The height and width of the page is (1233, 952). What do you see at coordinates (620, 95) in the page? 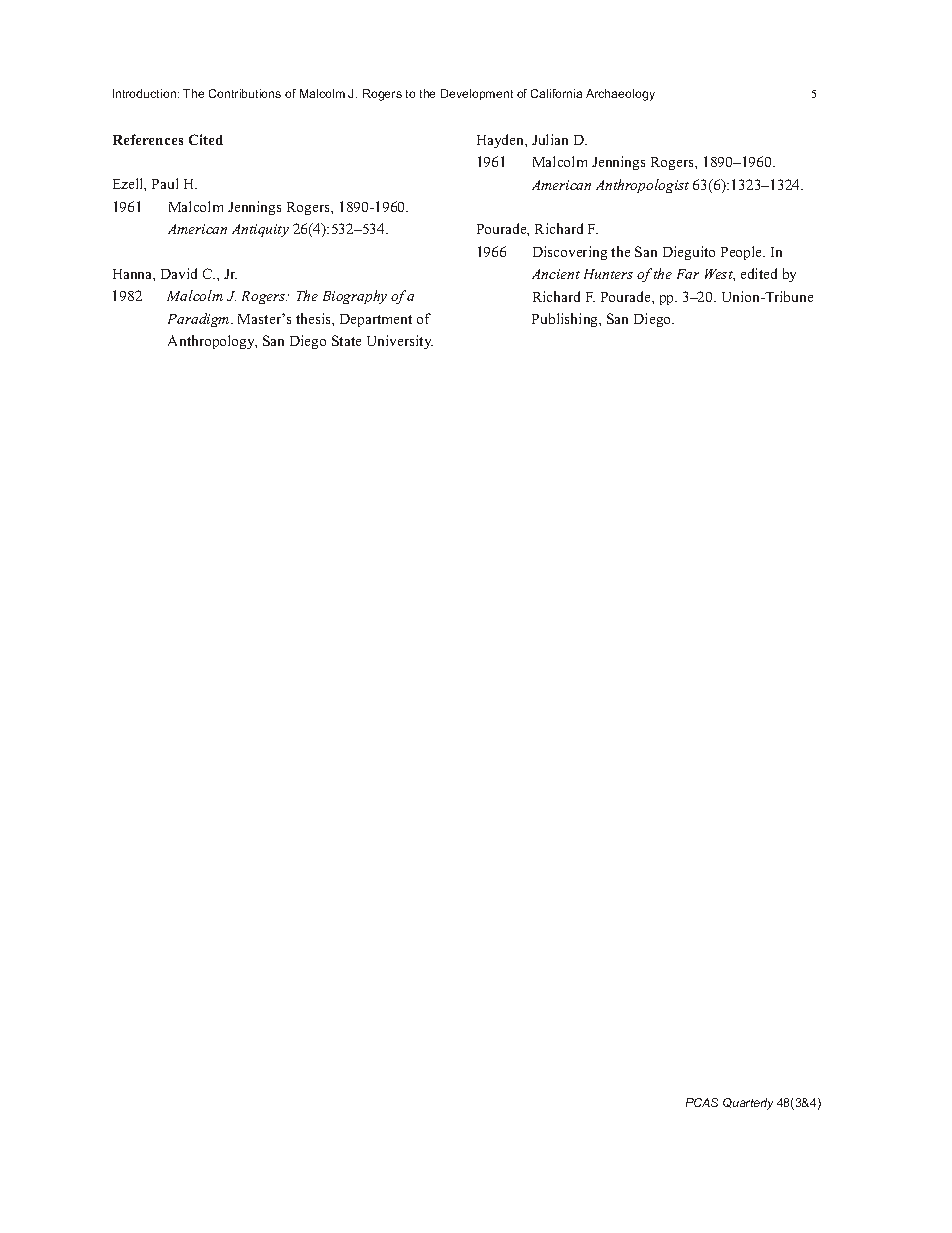
I see `Archaeology` at bounding box center [620, 95].
